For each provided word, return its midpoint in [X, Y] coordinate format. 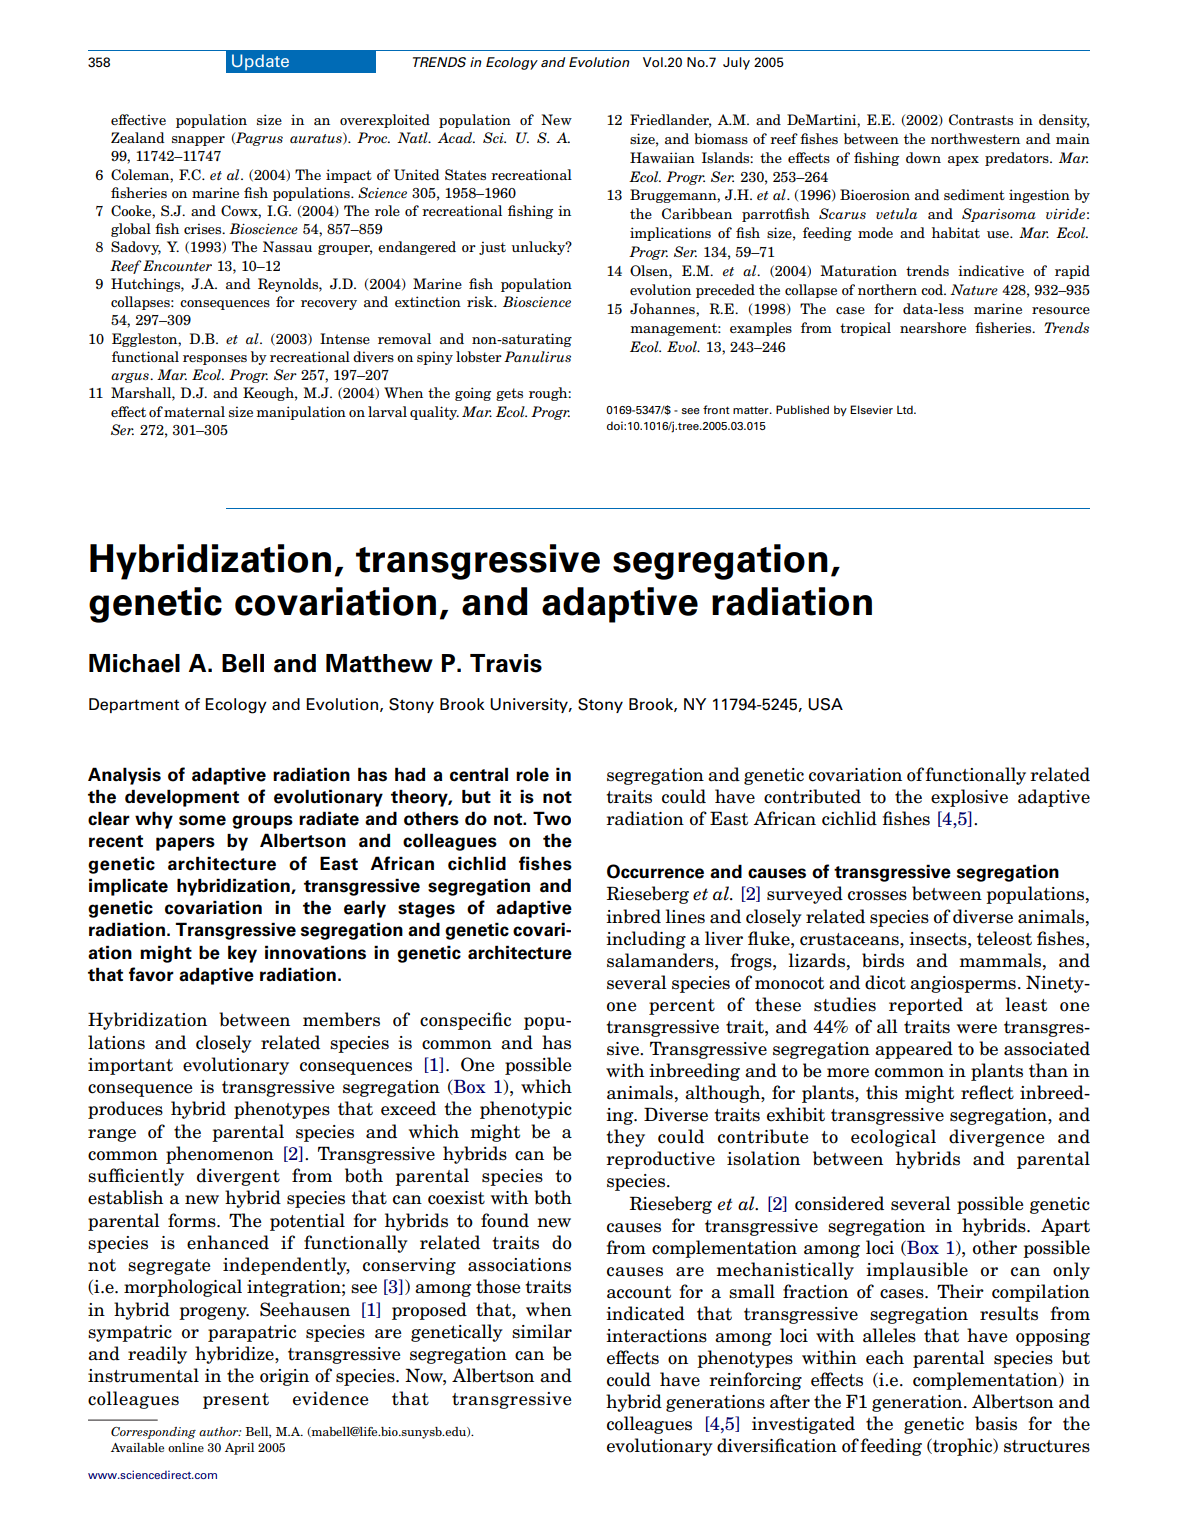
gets [509, 394]
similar [542, 1331]
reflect [987, 1092]
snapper [198, 141]
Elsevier [871, 409]
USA [825, 704]
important [130, 1066]
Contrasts [981, 119]
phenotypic [526, 1110]
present [236, 1401]
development [182, 798]
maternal [194, 411]
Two [552, 818]
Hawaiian [662, 157]
